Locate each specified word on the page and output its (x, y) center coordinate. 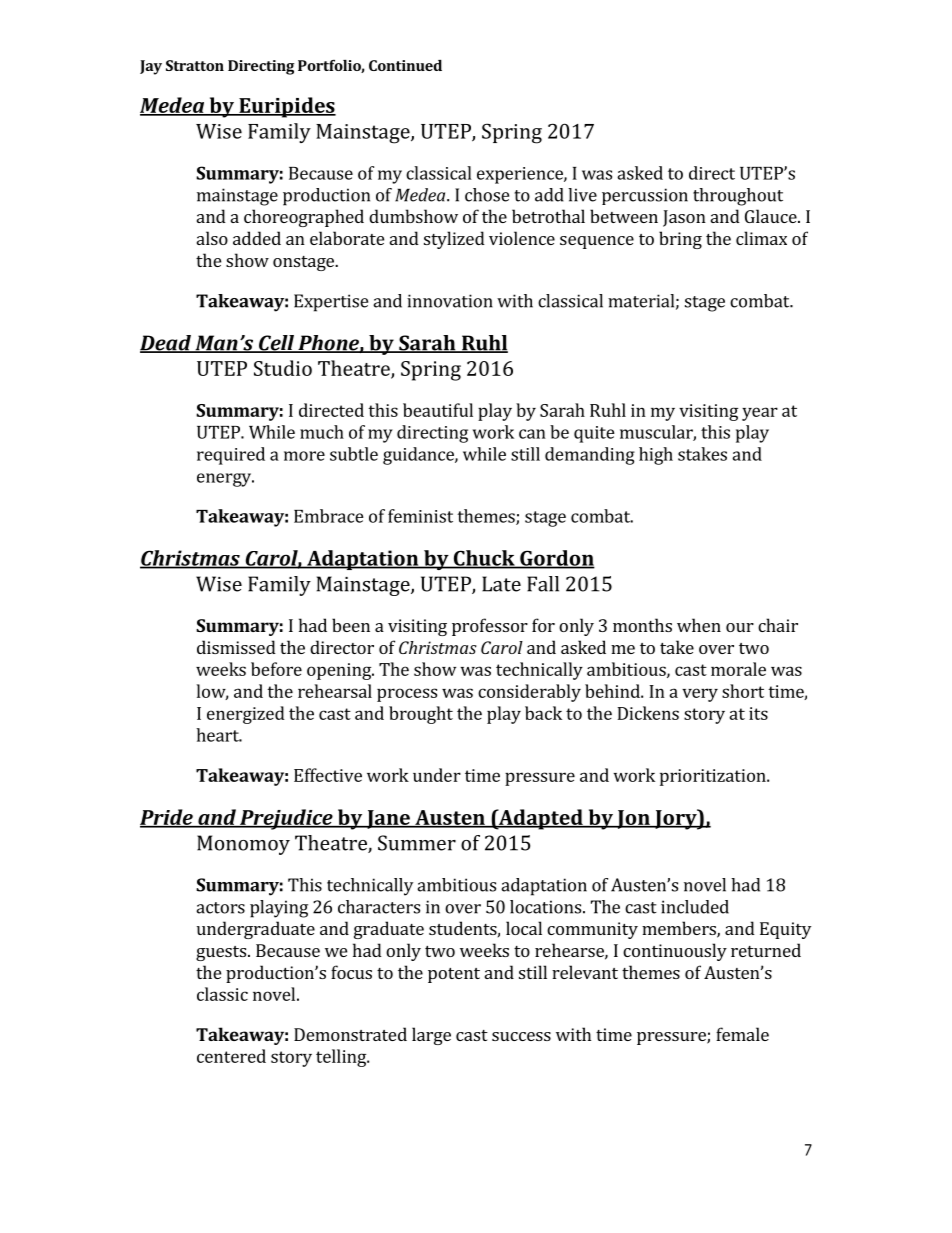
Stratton (195, 65)
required (231, 456)
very (700, 695)
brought (421, 715)
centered (231, 1056)
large (431, 1036)
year (760, 414)
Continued (405, 65)
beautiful (438, 410)
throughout (738, 197)
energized (246, 715)
